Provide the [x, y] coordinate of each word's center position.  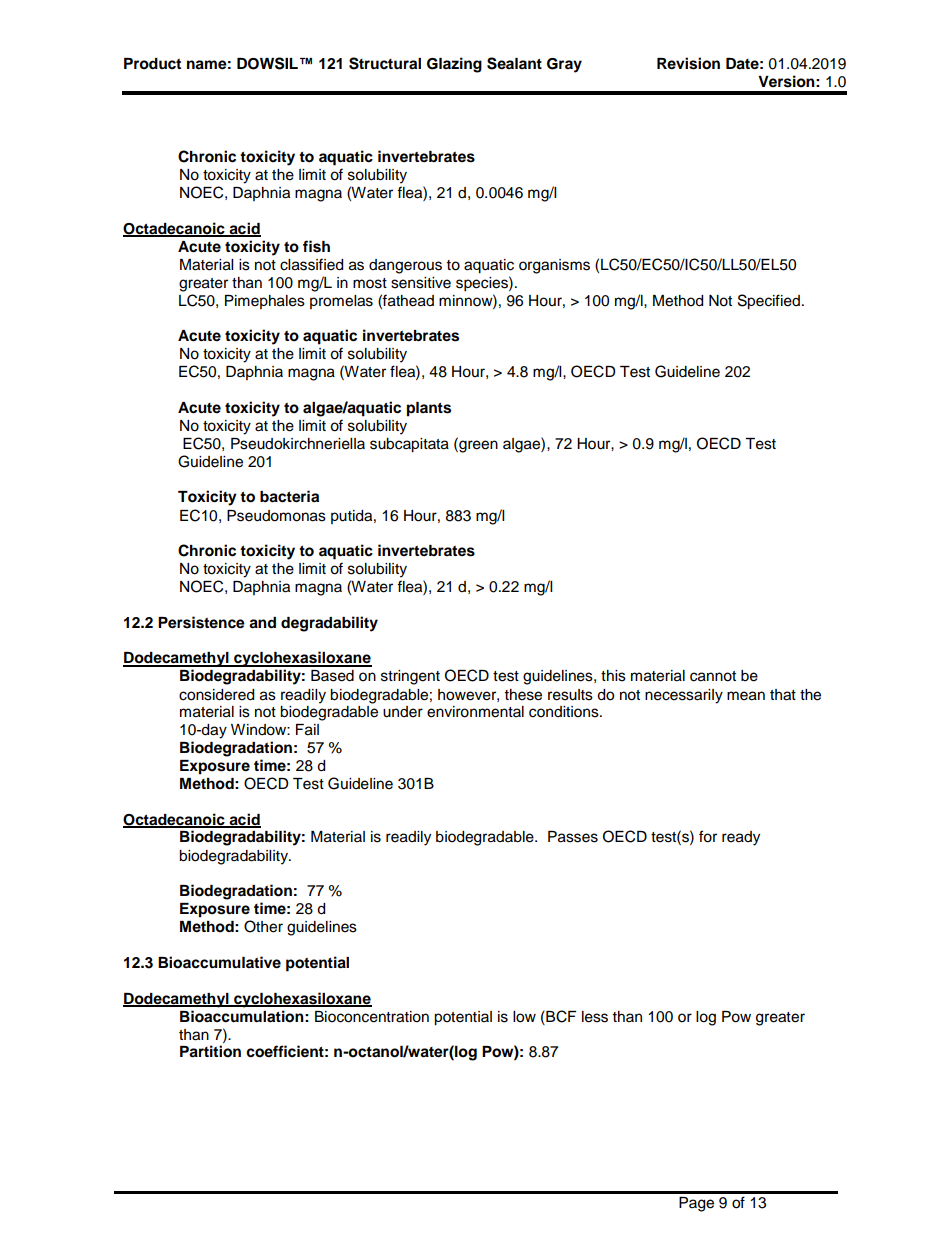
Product [152, 64]
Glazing [454, 65]
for [708, 836]
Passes [573, 837]
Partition [210, 1051]
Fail [307, 730]
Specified [769, 302]
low [524, 1017]
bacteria [289, 496]
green [477, 445]
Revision [688, 63]
